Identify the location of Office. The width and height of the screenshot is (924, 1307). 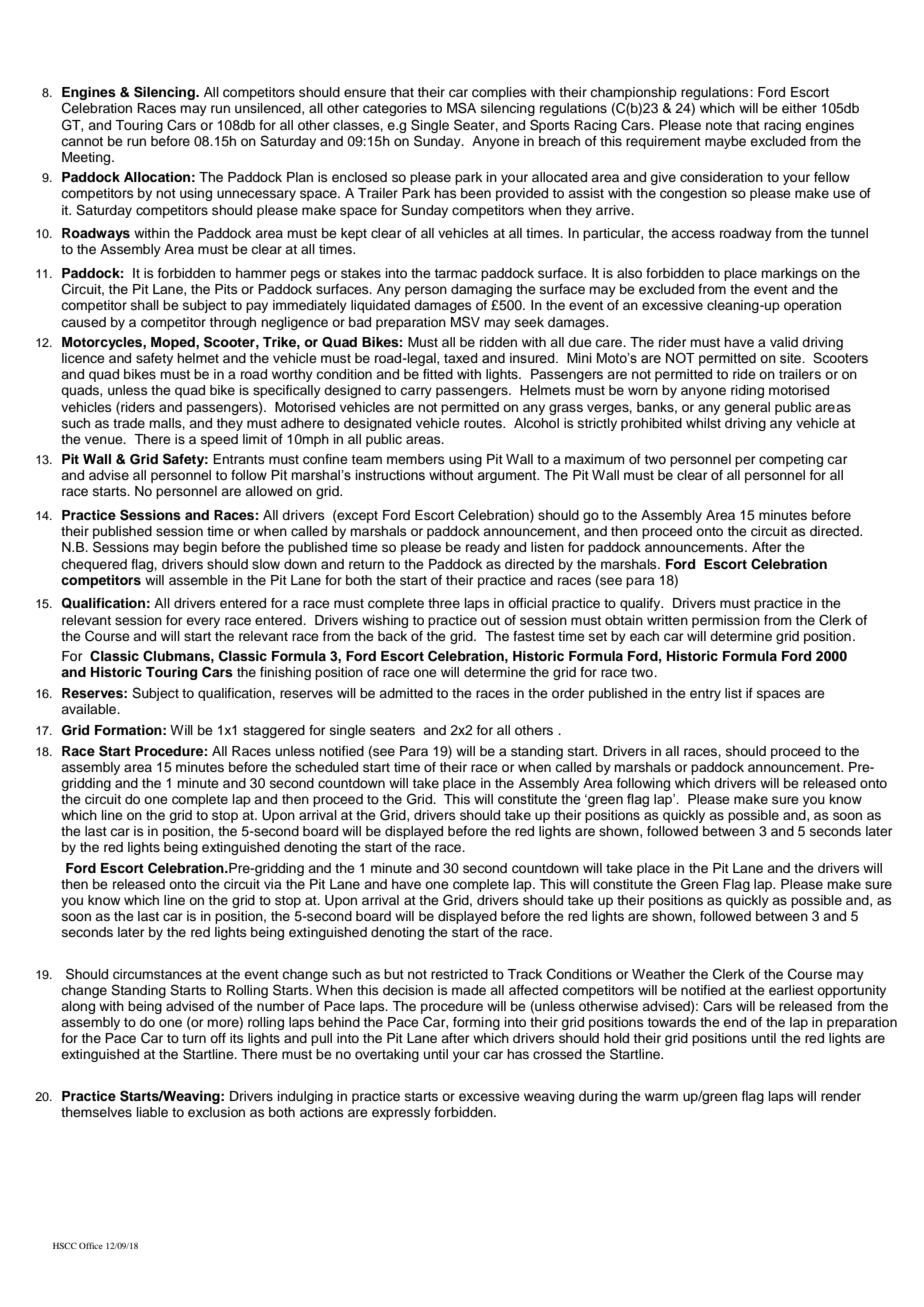
(91, 1245).
